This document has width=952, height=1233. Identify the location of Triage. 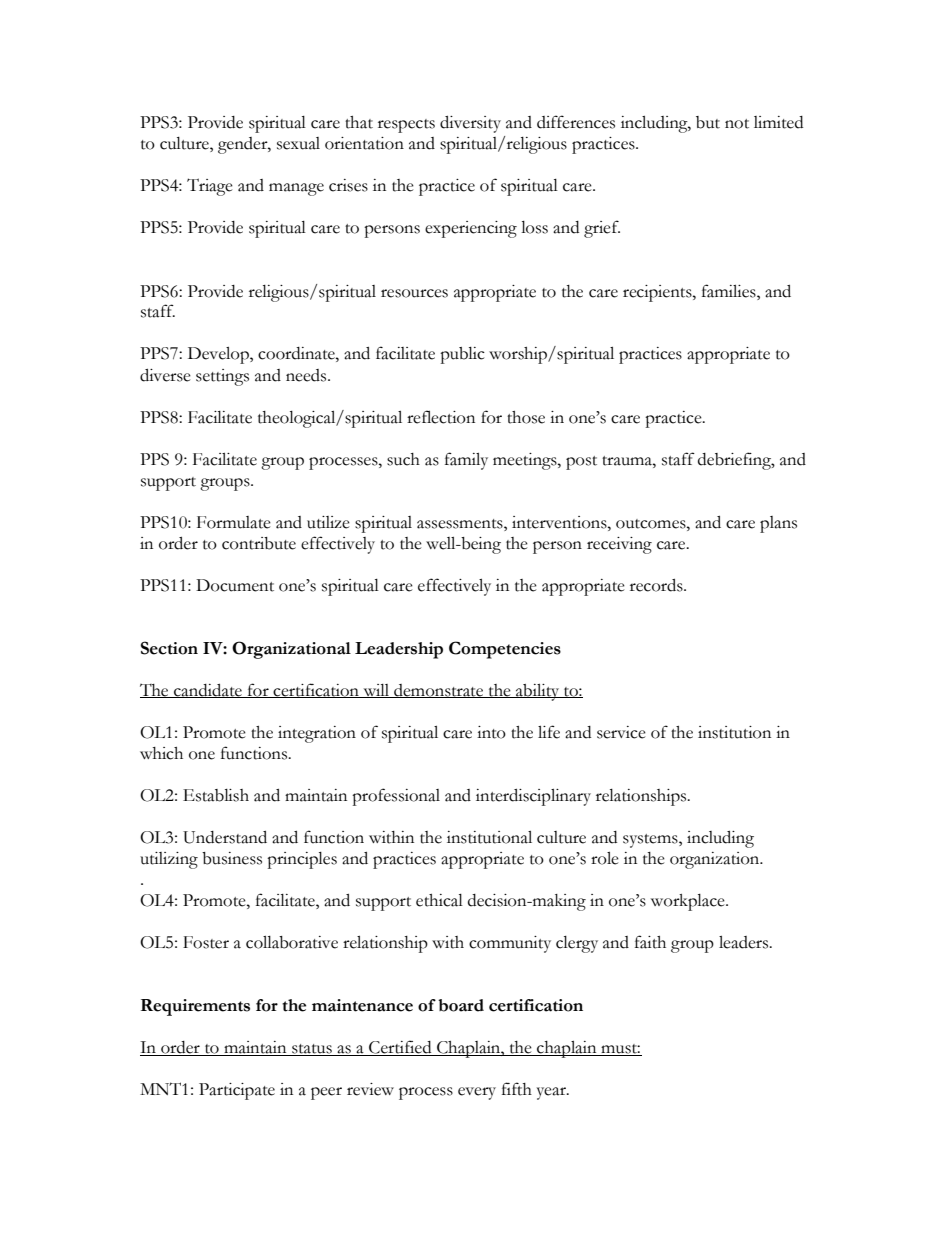
(210, 187).
